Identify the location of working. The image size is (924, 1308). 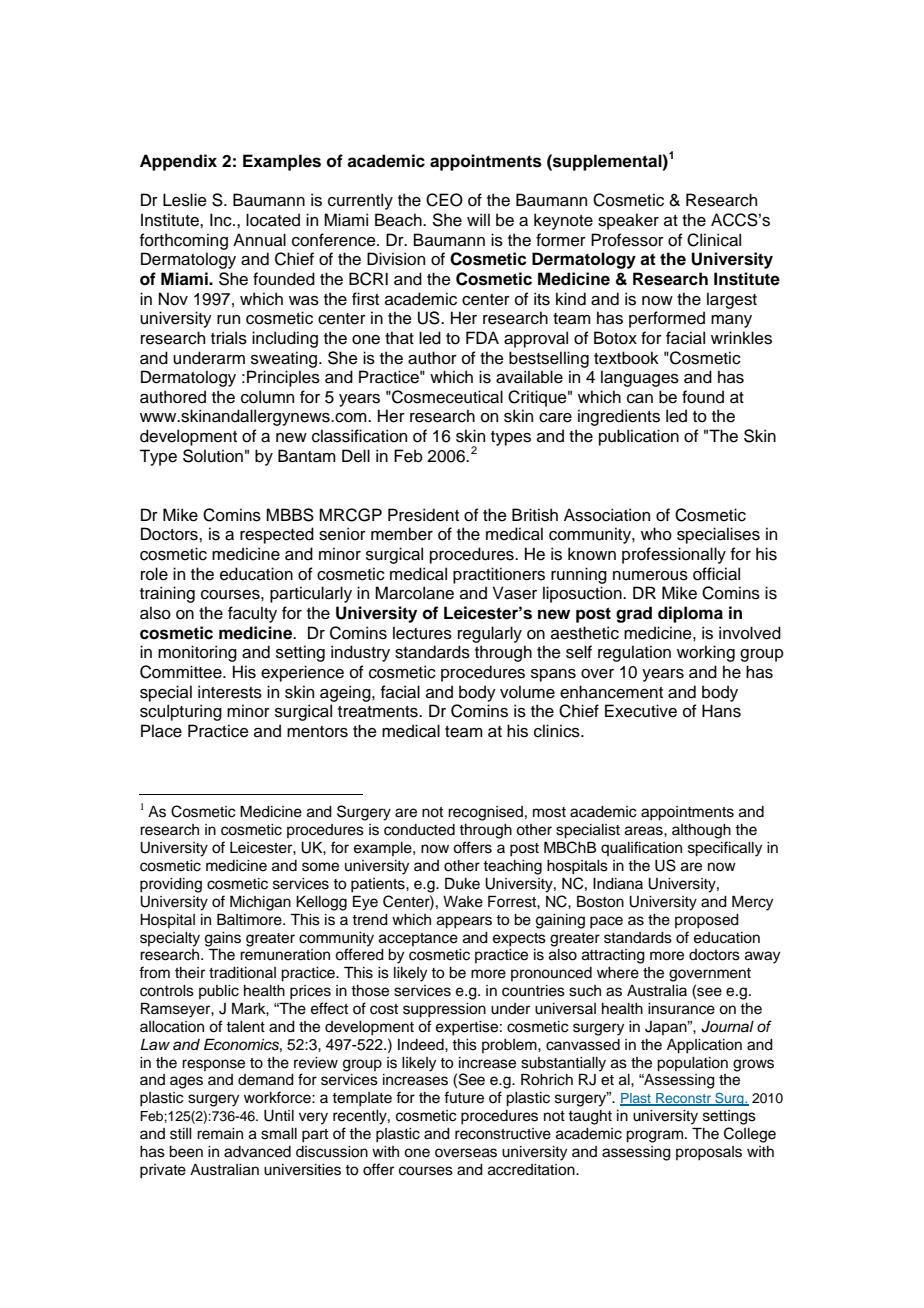
(706, 653).
